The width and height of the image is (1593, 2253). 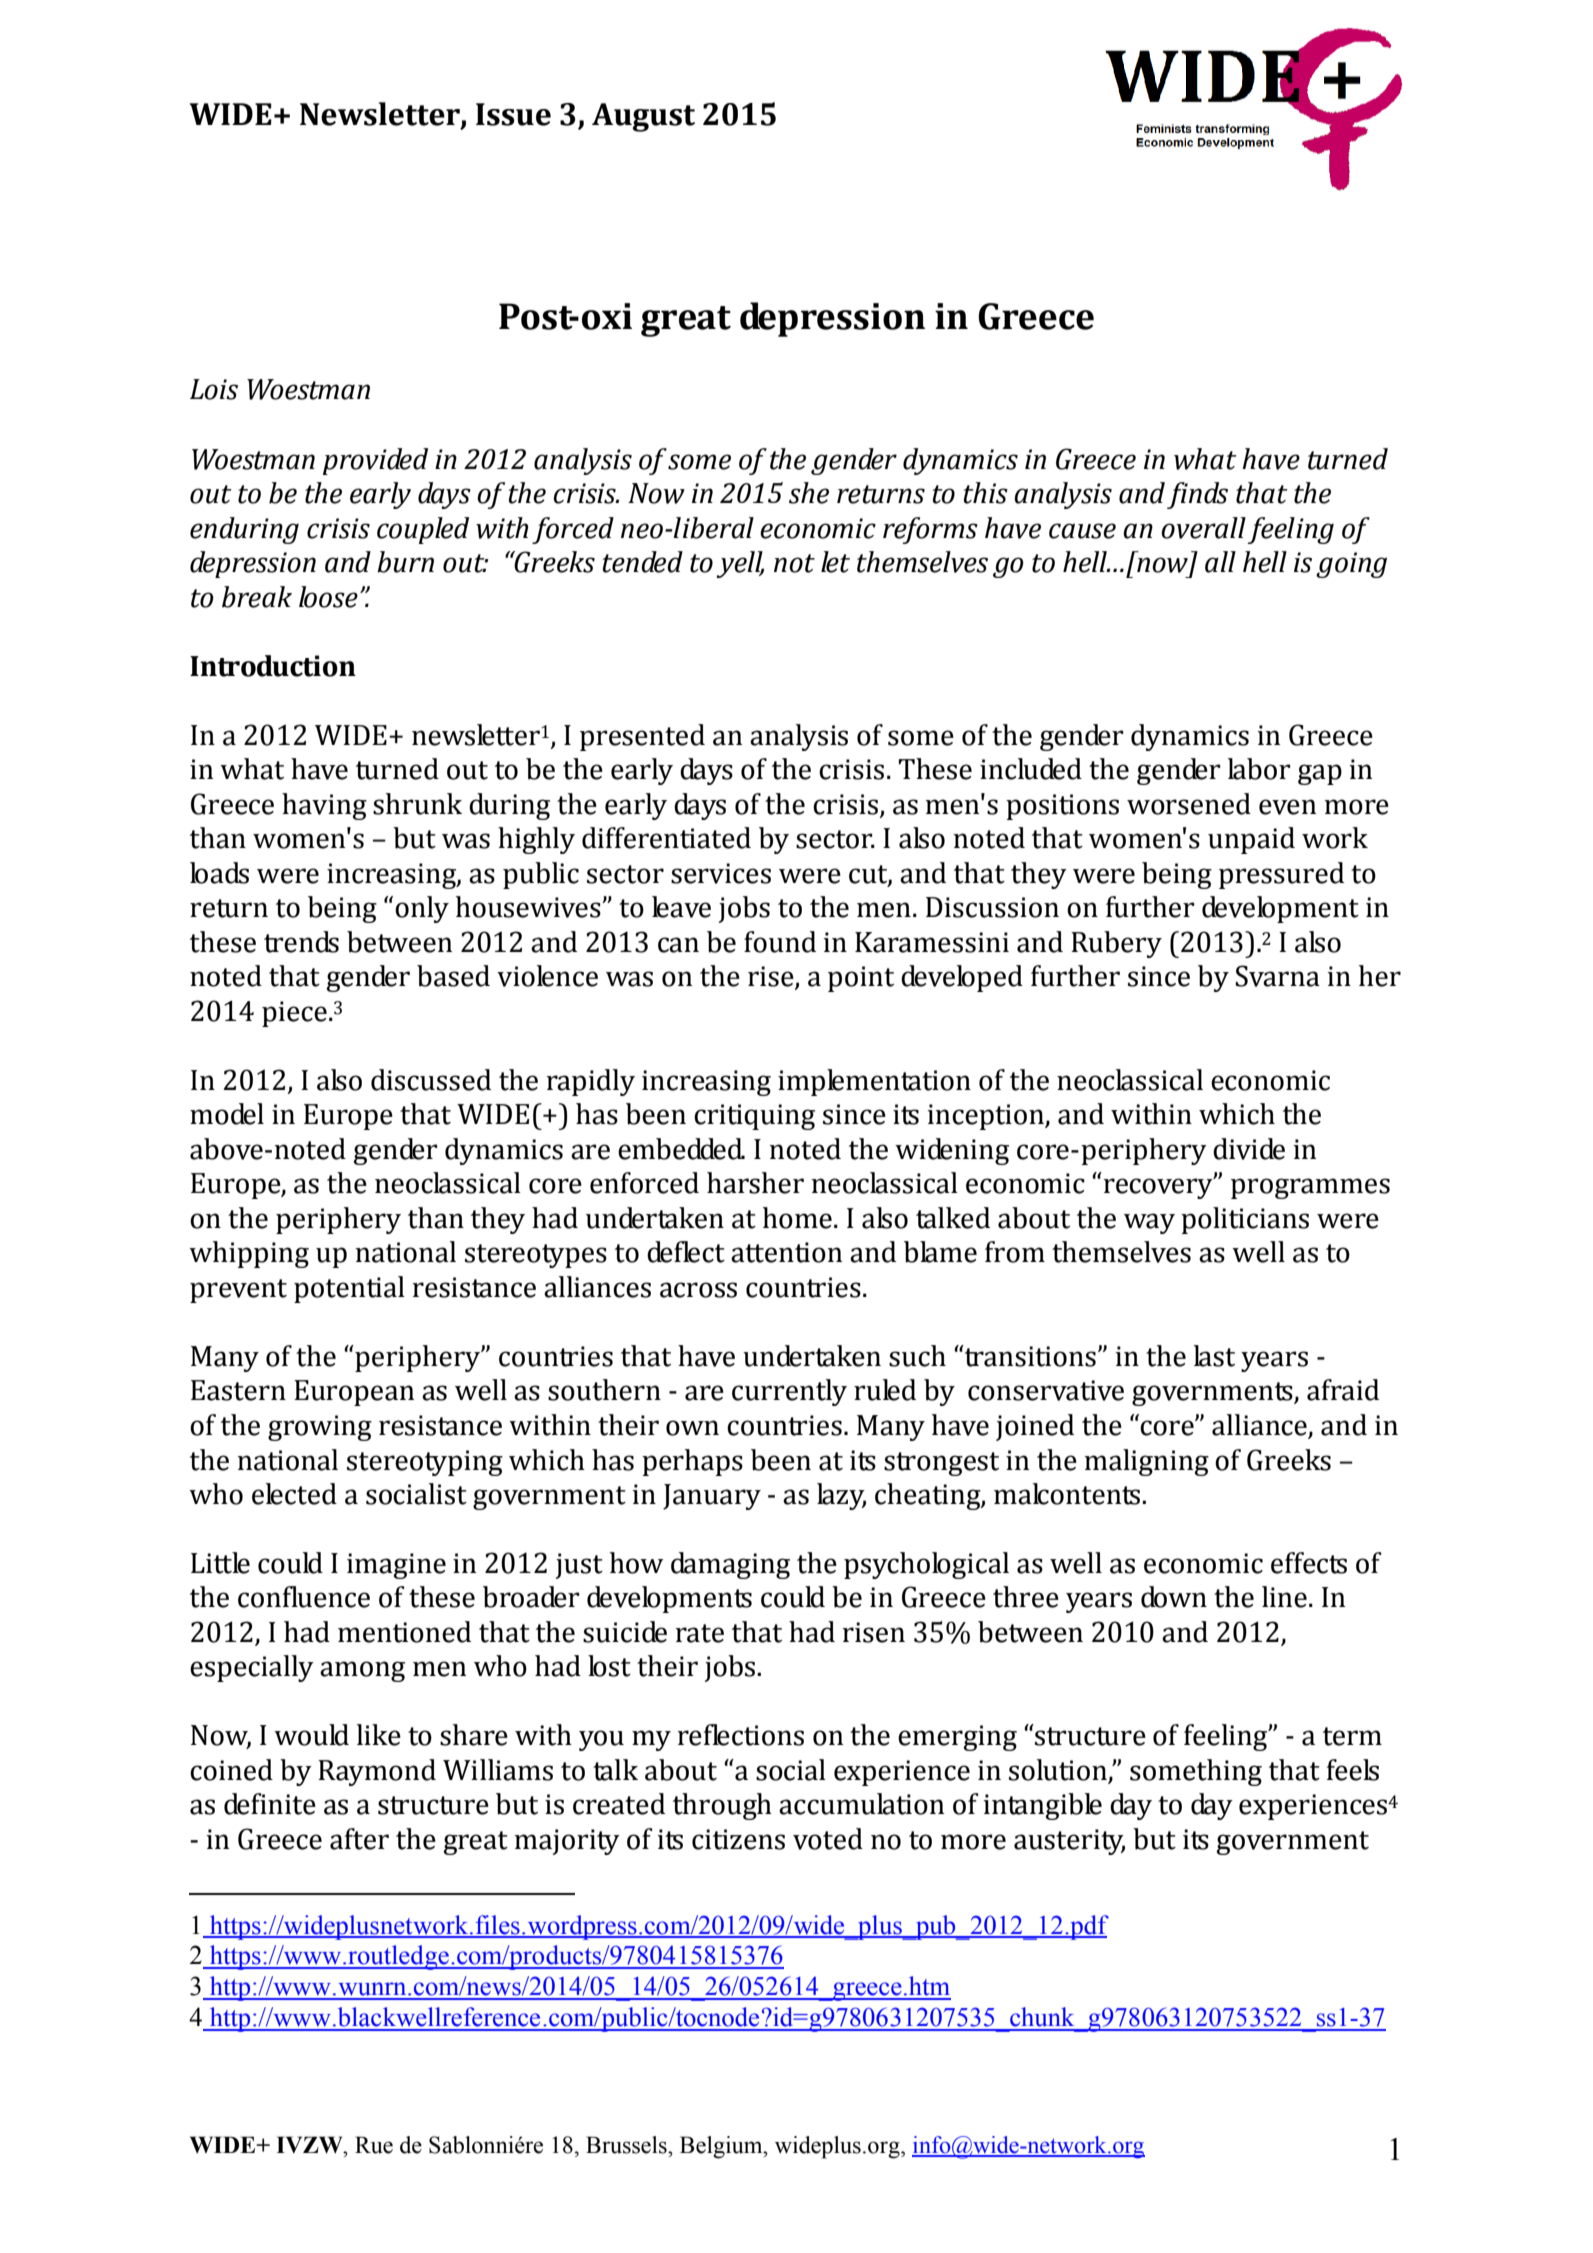 I want to click on August, so click(x=643, y=117).
